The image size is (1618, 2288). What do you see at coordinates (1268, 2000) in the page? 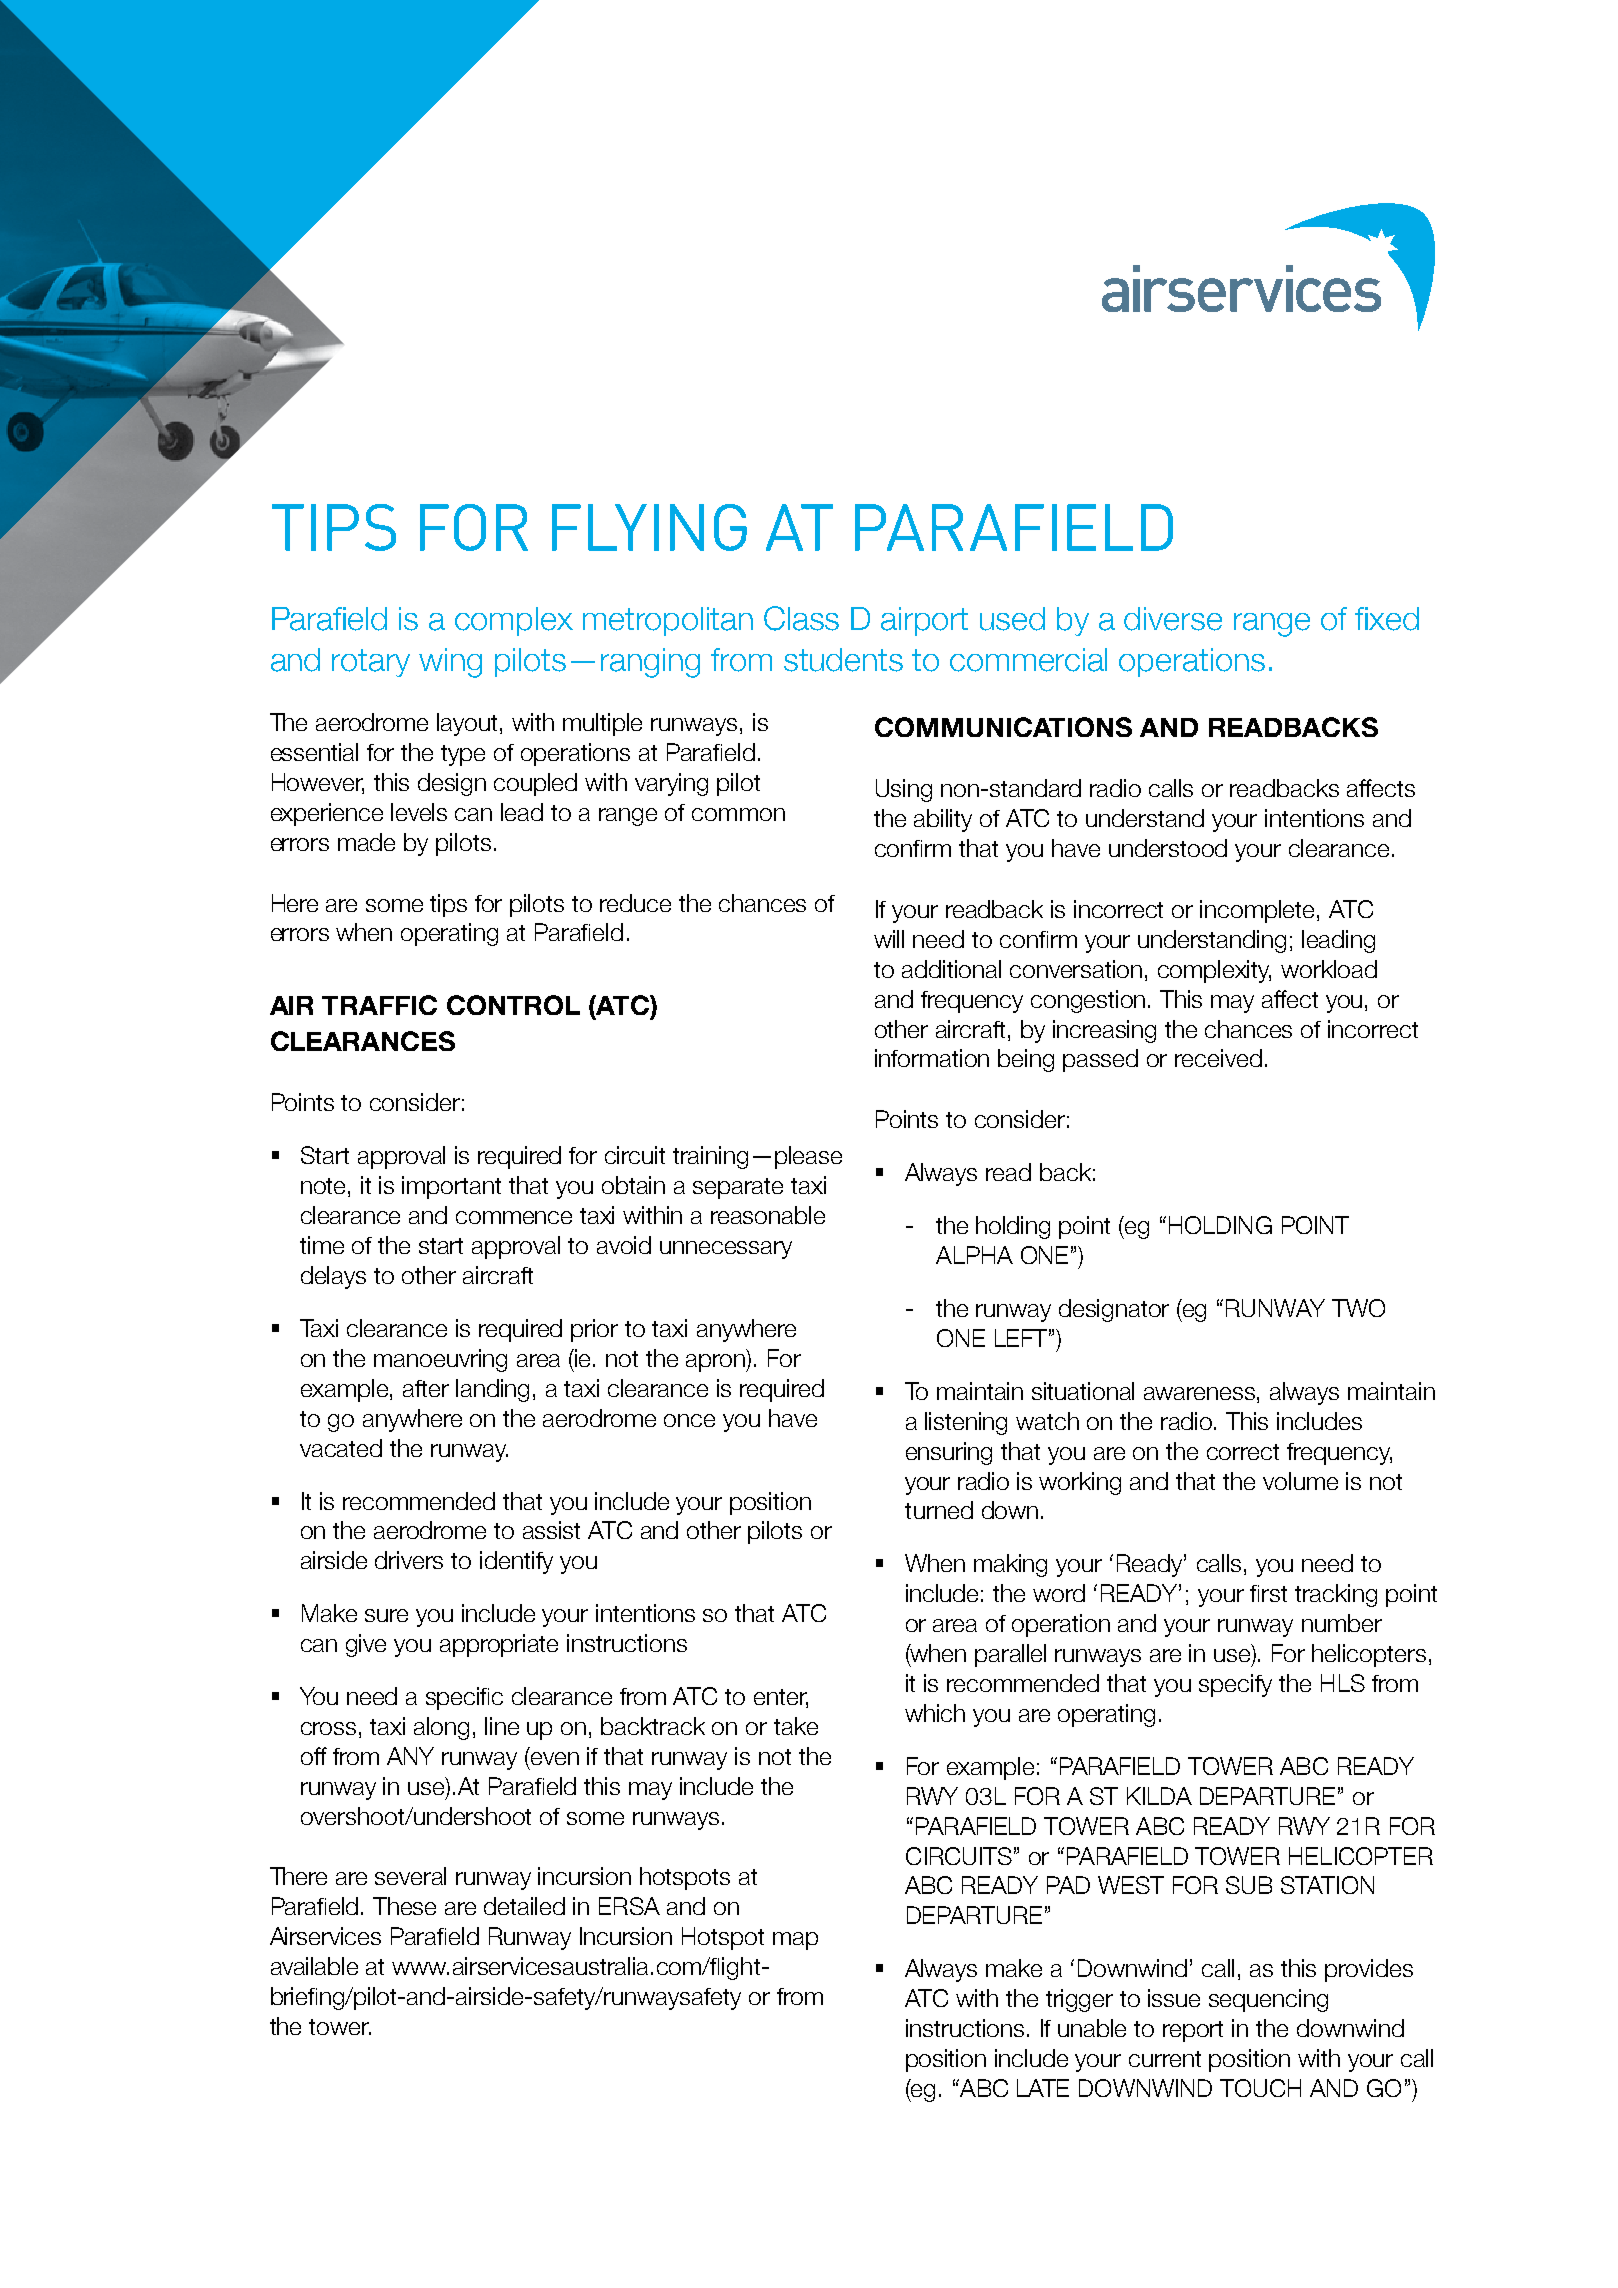
I see `sequencing` at bounding box center [1268, 2000].
